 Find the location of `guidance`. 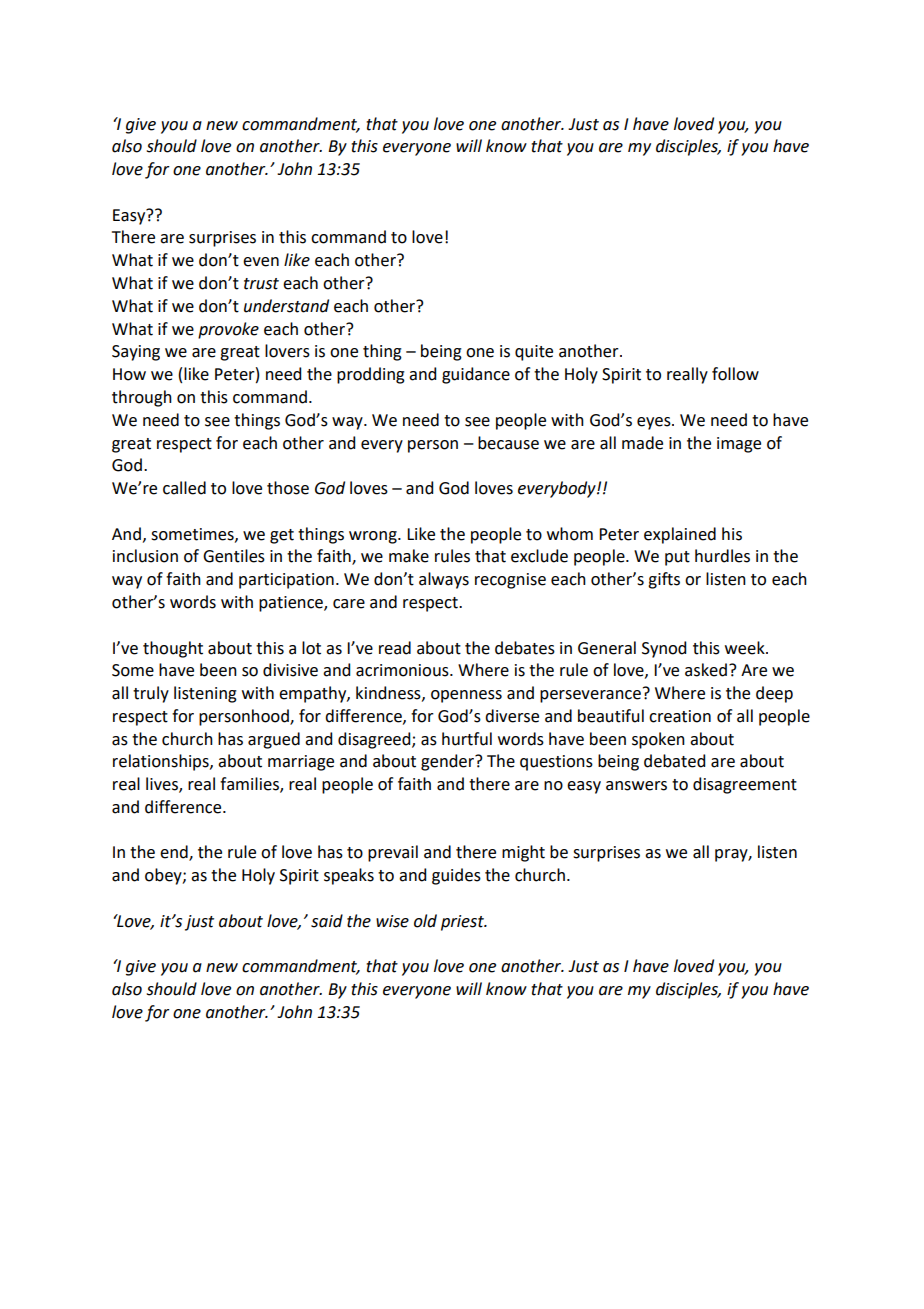

guidance is located at coordinates (476, 375).
